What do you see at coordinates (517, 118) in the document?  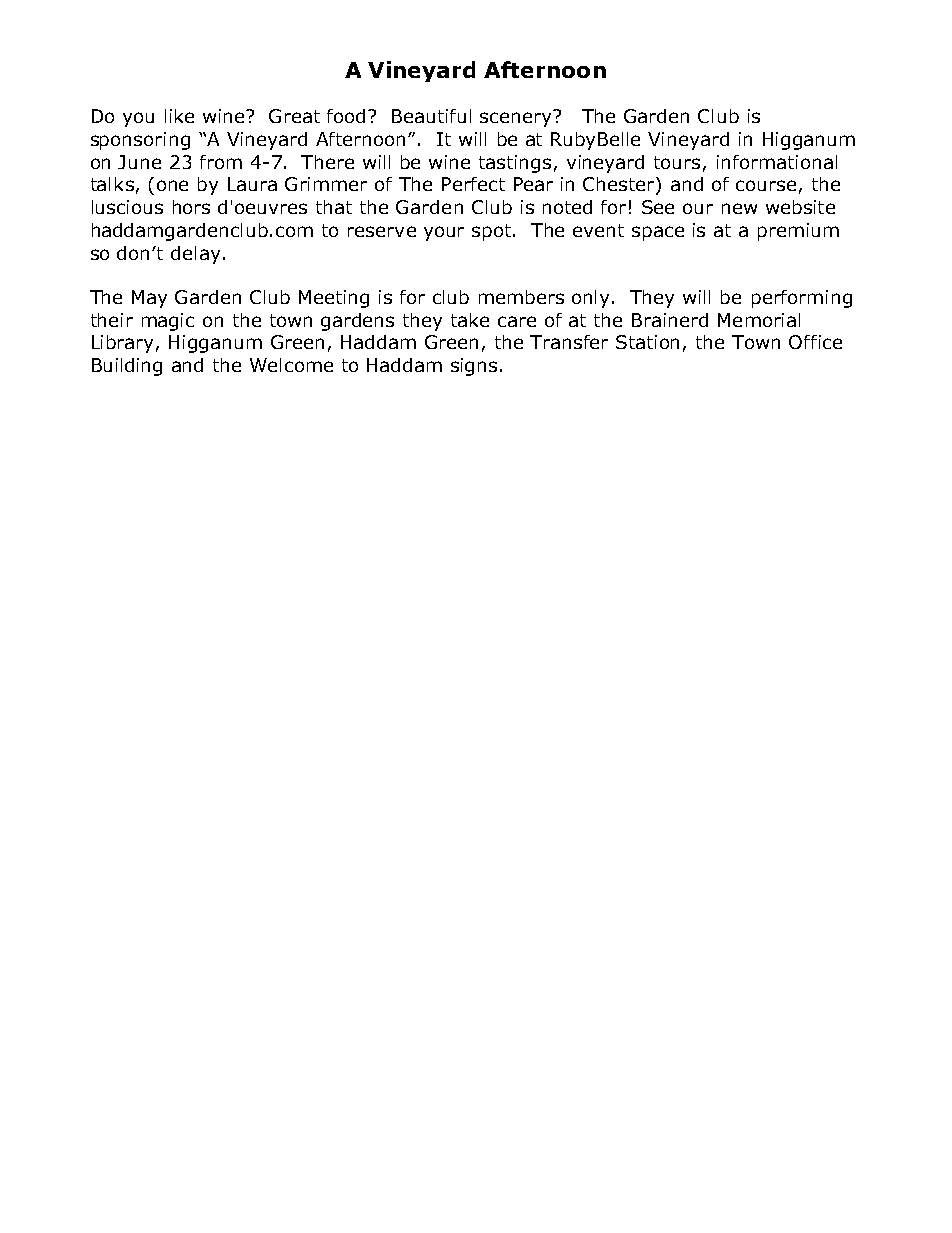 I see `scenery` at bounding box center [517, 118].
